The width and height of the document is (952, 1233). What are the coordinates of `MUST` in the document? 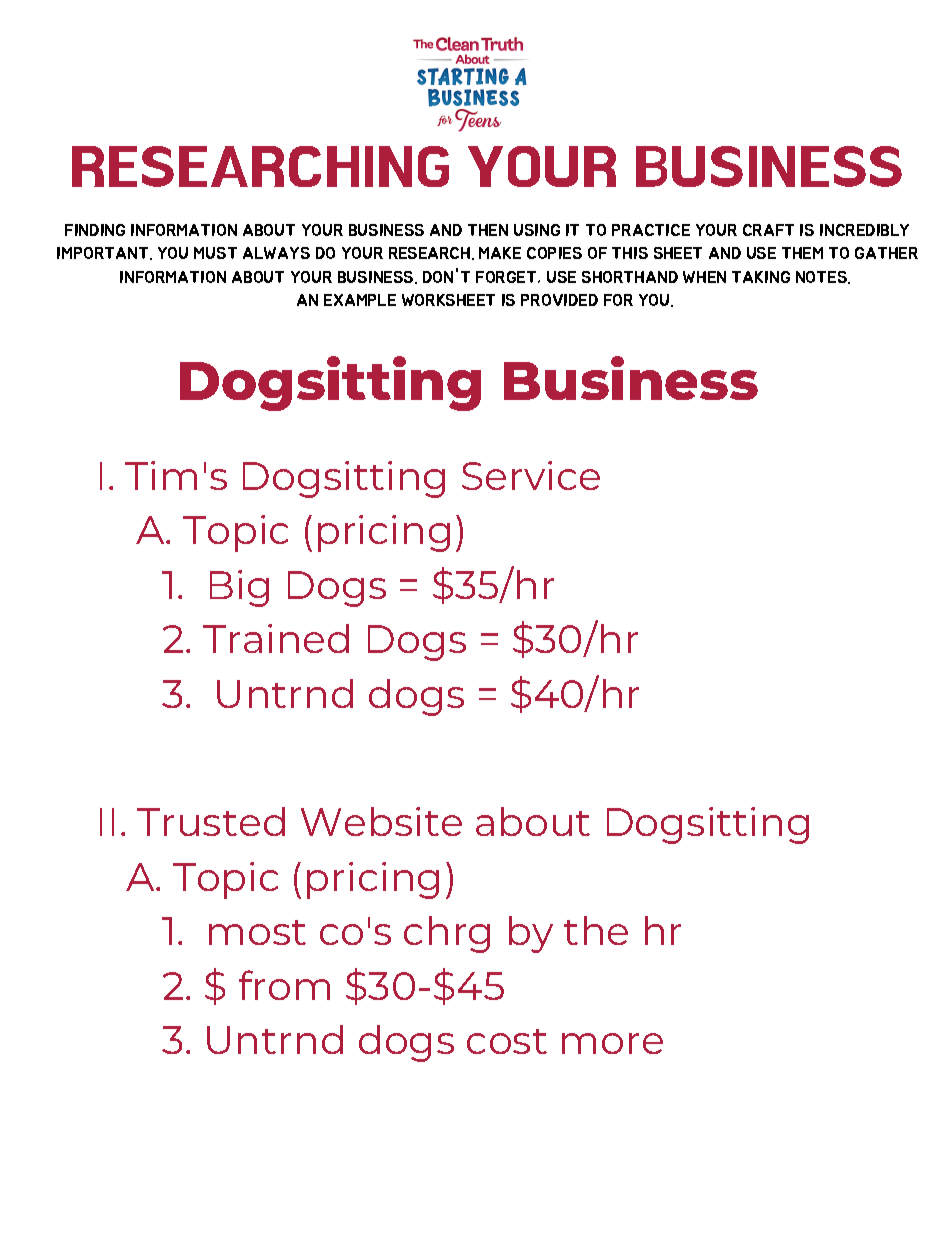 It's located at (215, 253).
